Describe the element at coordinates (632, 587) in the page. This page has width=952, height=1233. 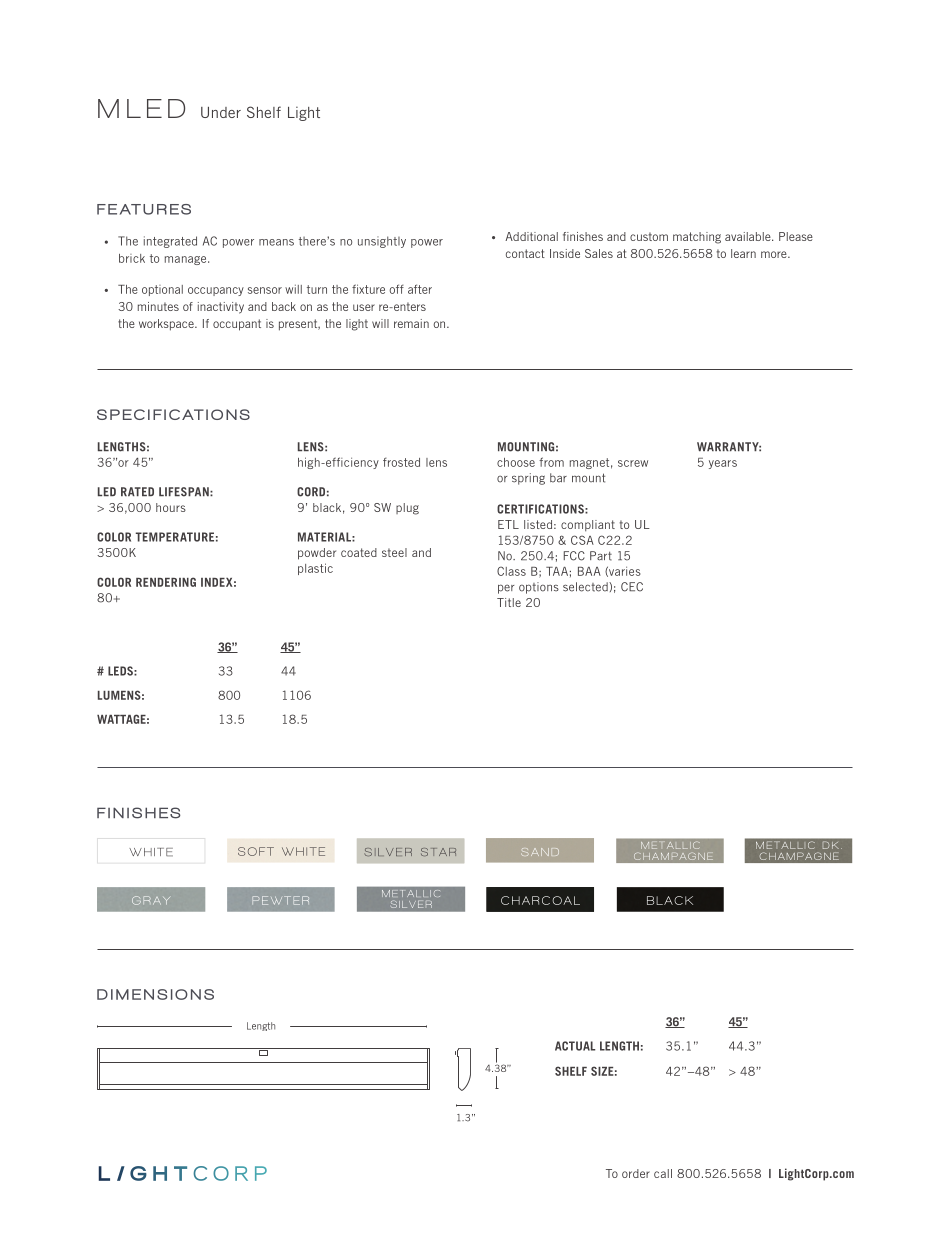
I see `CEC` at that location.
